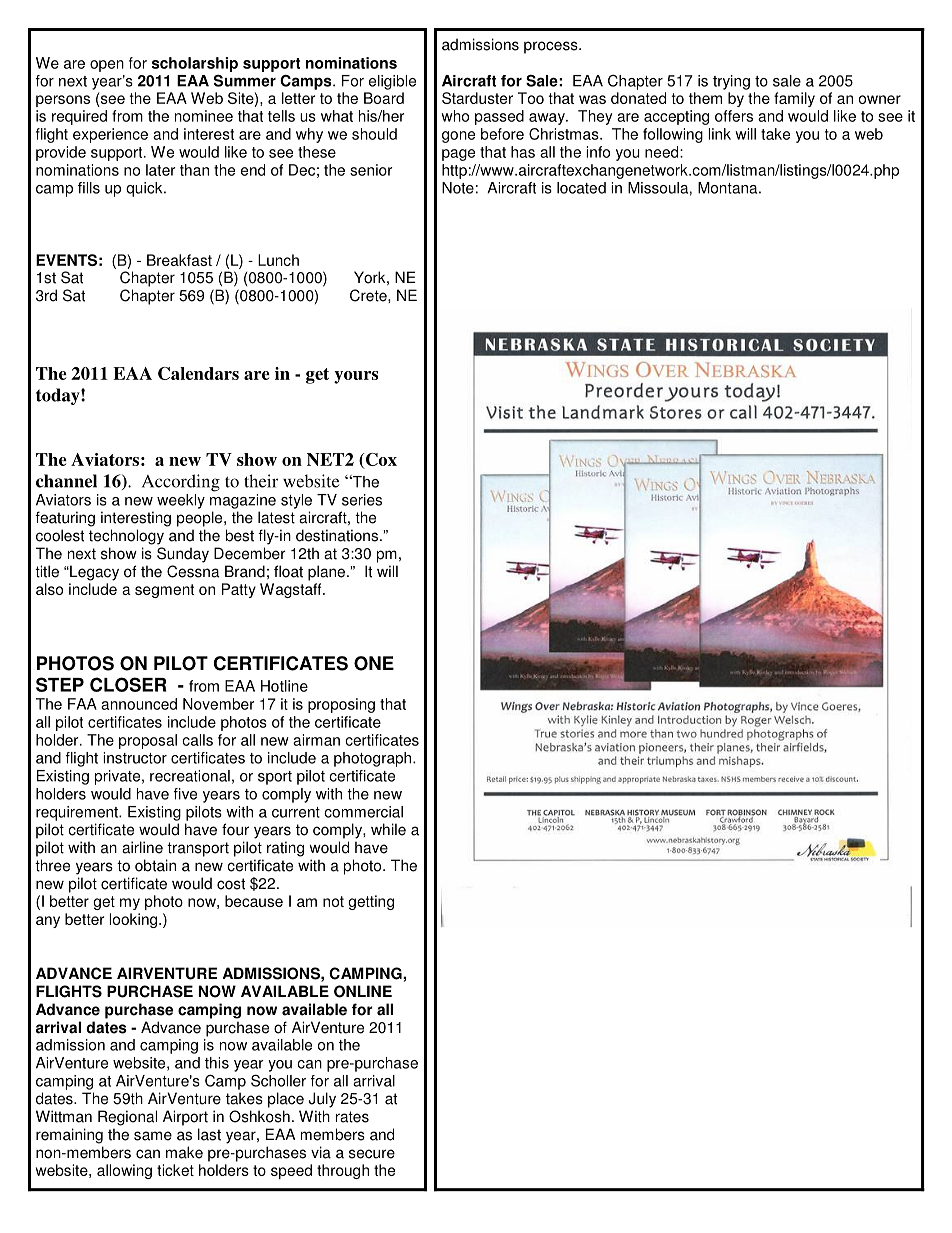 This screenshot has height=1233, width=952. I want to click on series, so click(362, 500).
